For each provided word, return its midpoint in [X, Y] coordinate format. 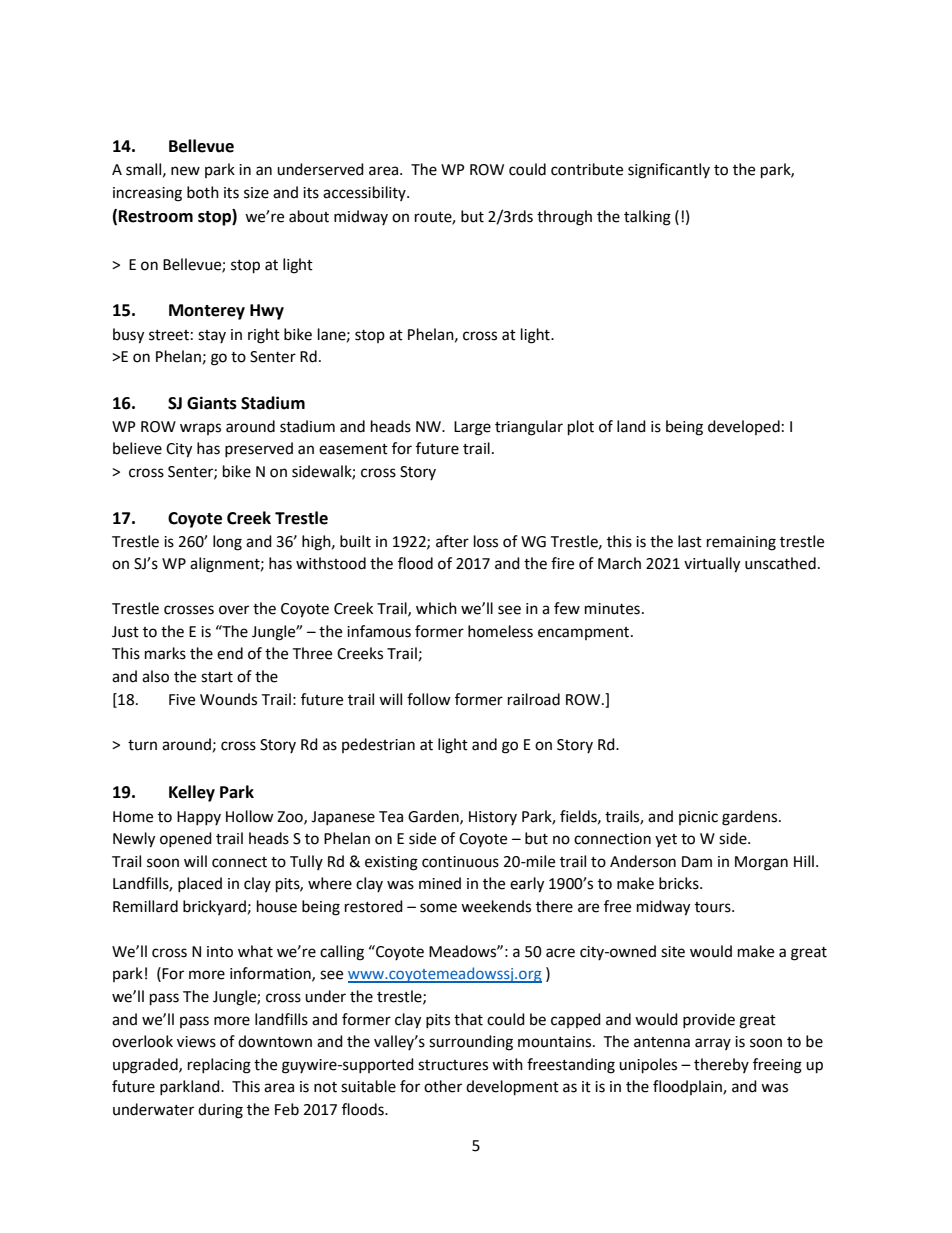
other [443, 1086]
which [436, 608]
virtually [712, 565]
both [203, 192]
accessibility [365, 193]
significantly [669, 171]
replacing [219, 1066]
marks [165, 653]
